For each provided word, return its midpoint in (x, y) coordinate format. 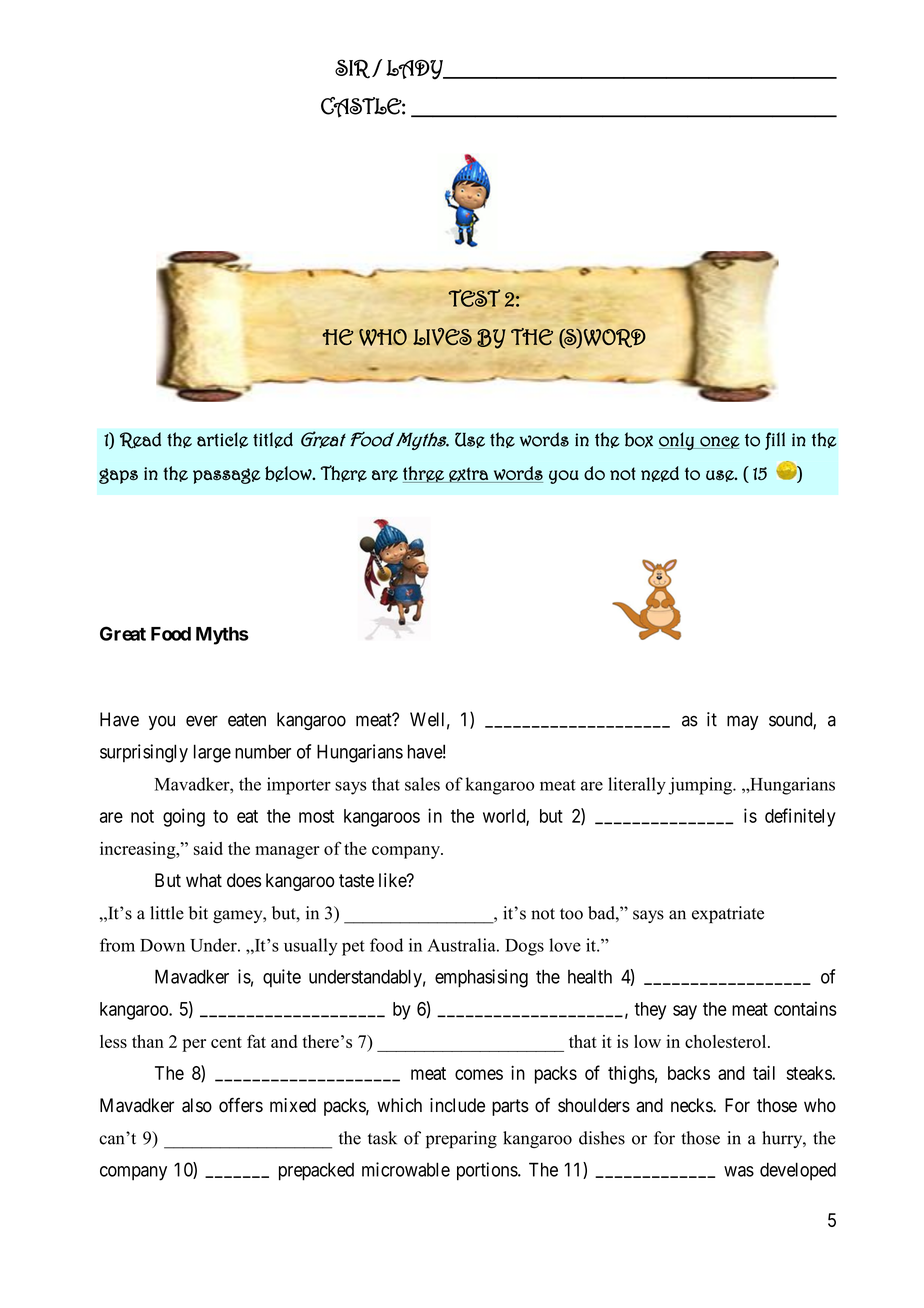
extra (468, 475)
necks (692, 1105)
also (197, 1105)
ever (202, 721)
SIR (352, 69)
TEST (474, 298)
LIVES (442, 337)
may (742, 722)
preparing (461, 1140)
